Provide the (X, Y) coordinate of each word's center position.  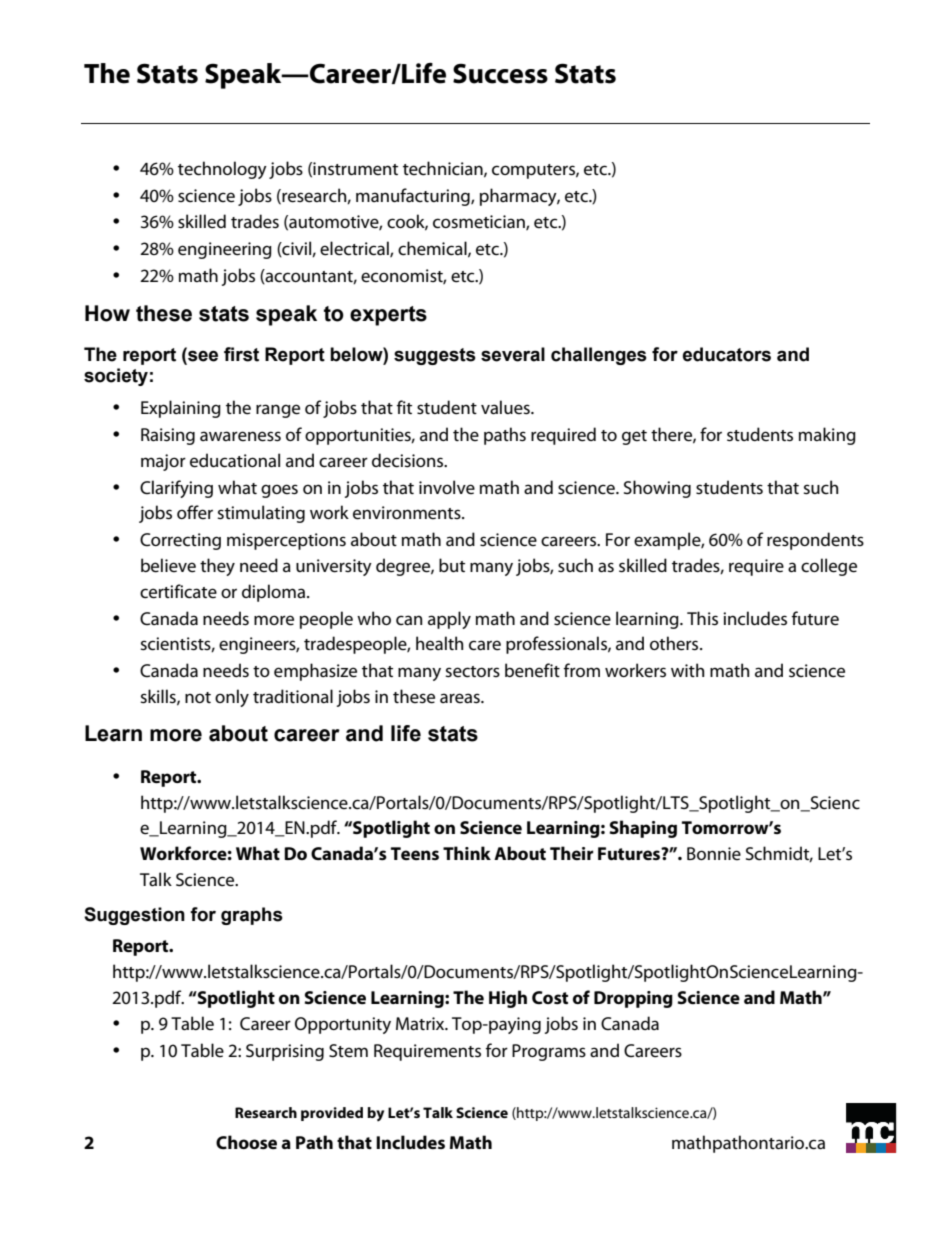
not (198, 697)
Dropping (633, 999)
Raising (168, 436)
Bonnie (714, 854)
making (827, 436)
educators (727, 354)
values (506, 407)
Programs (549, 1052)
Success (500, 73)
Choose (246, 1142)
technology (222, 170)
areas (461, 698)
